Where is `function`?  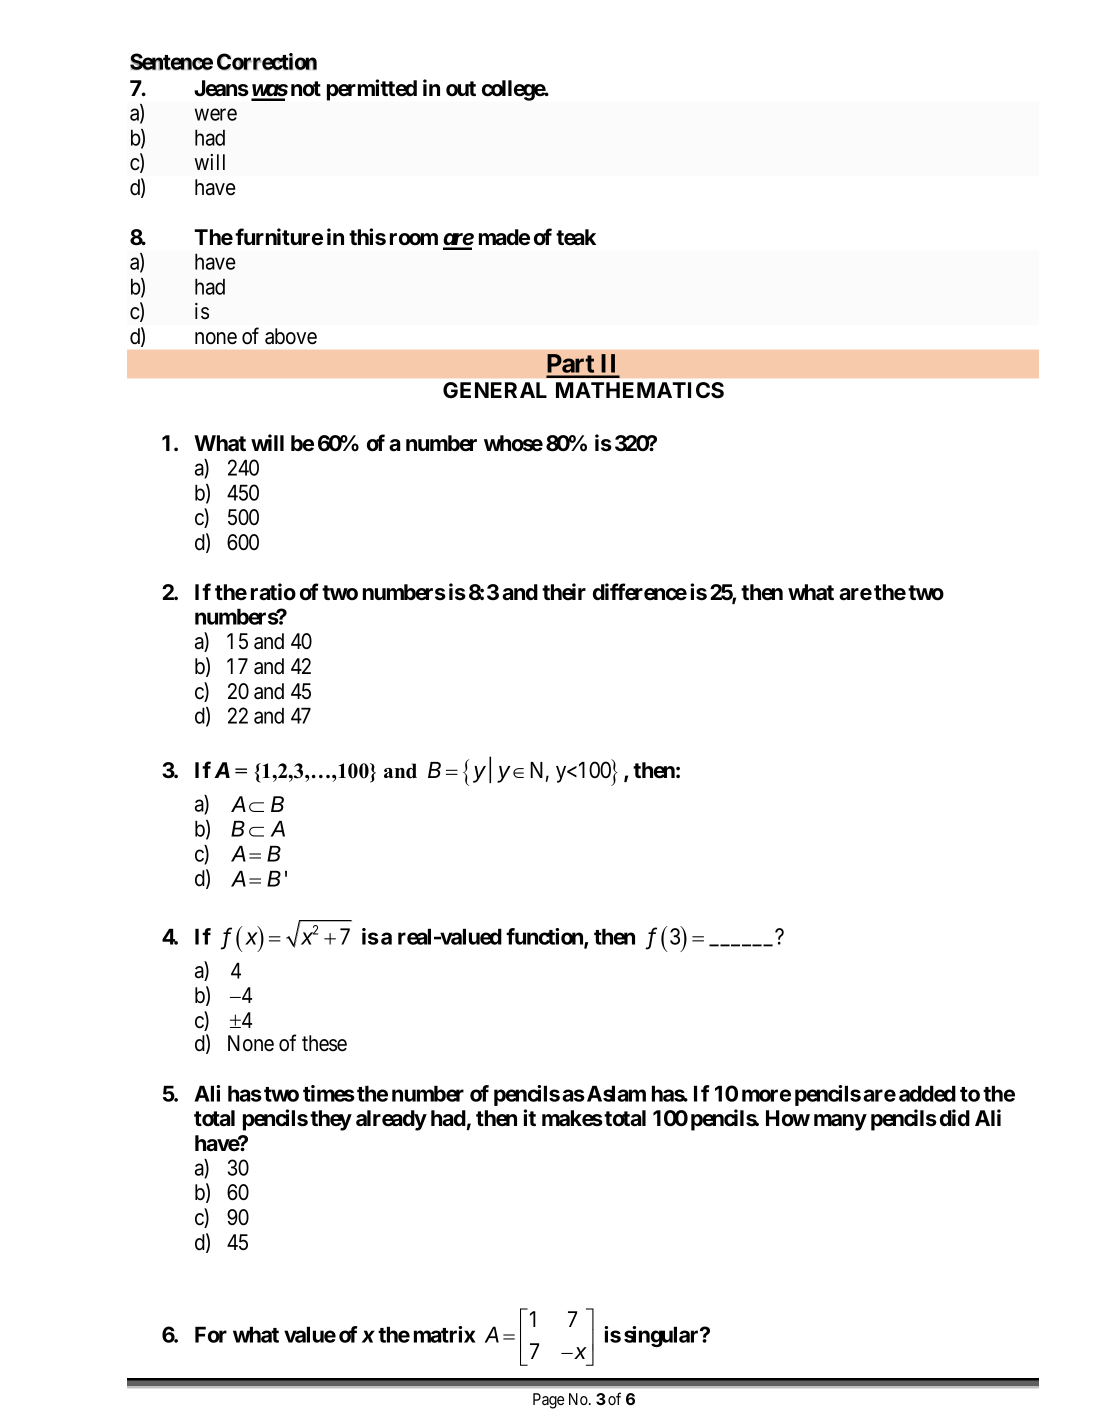
function is located at coordinates (545, 938).
